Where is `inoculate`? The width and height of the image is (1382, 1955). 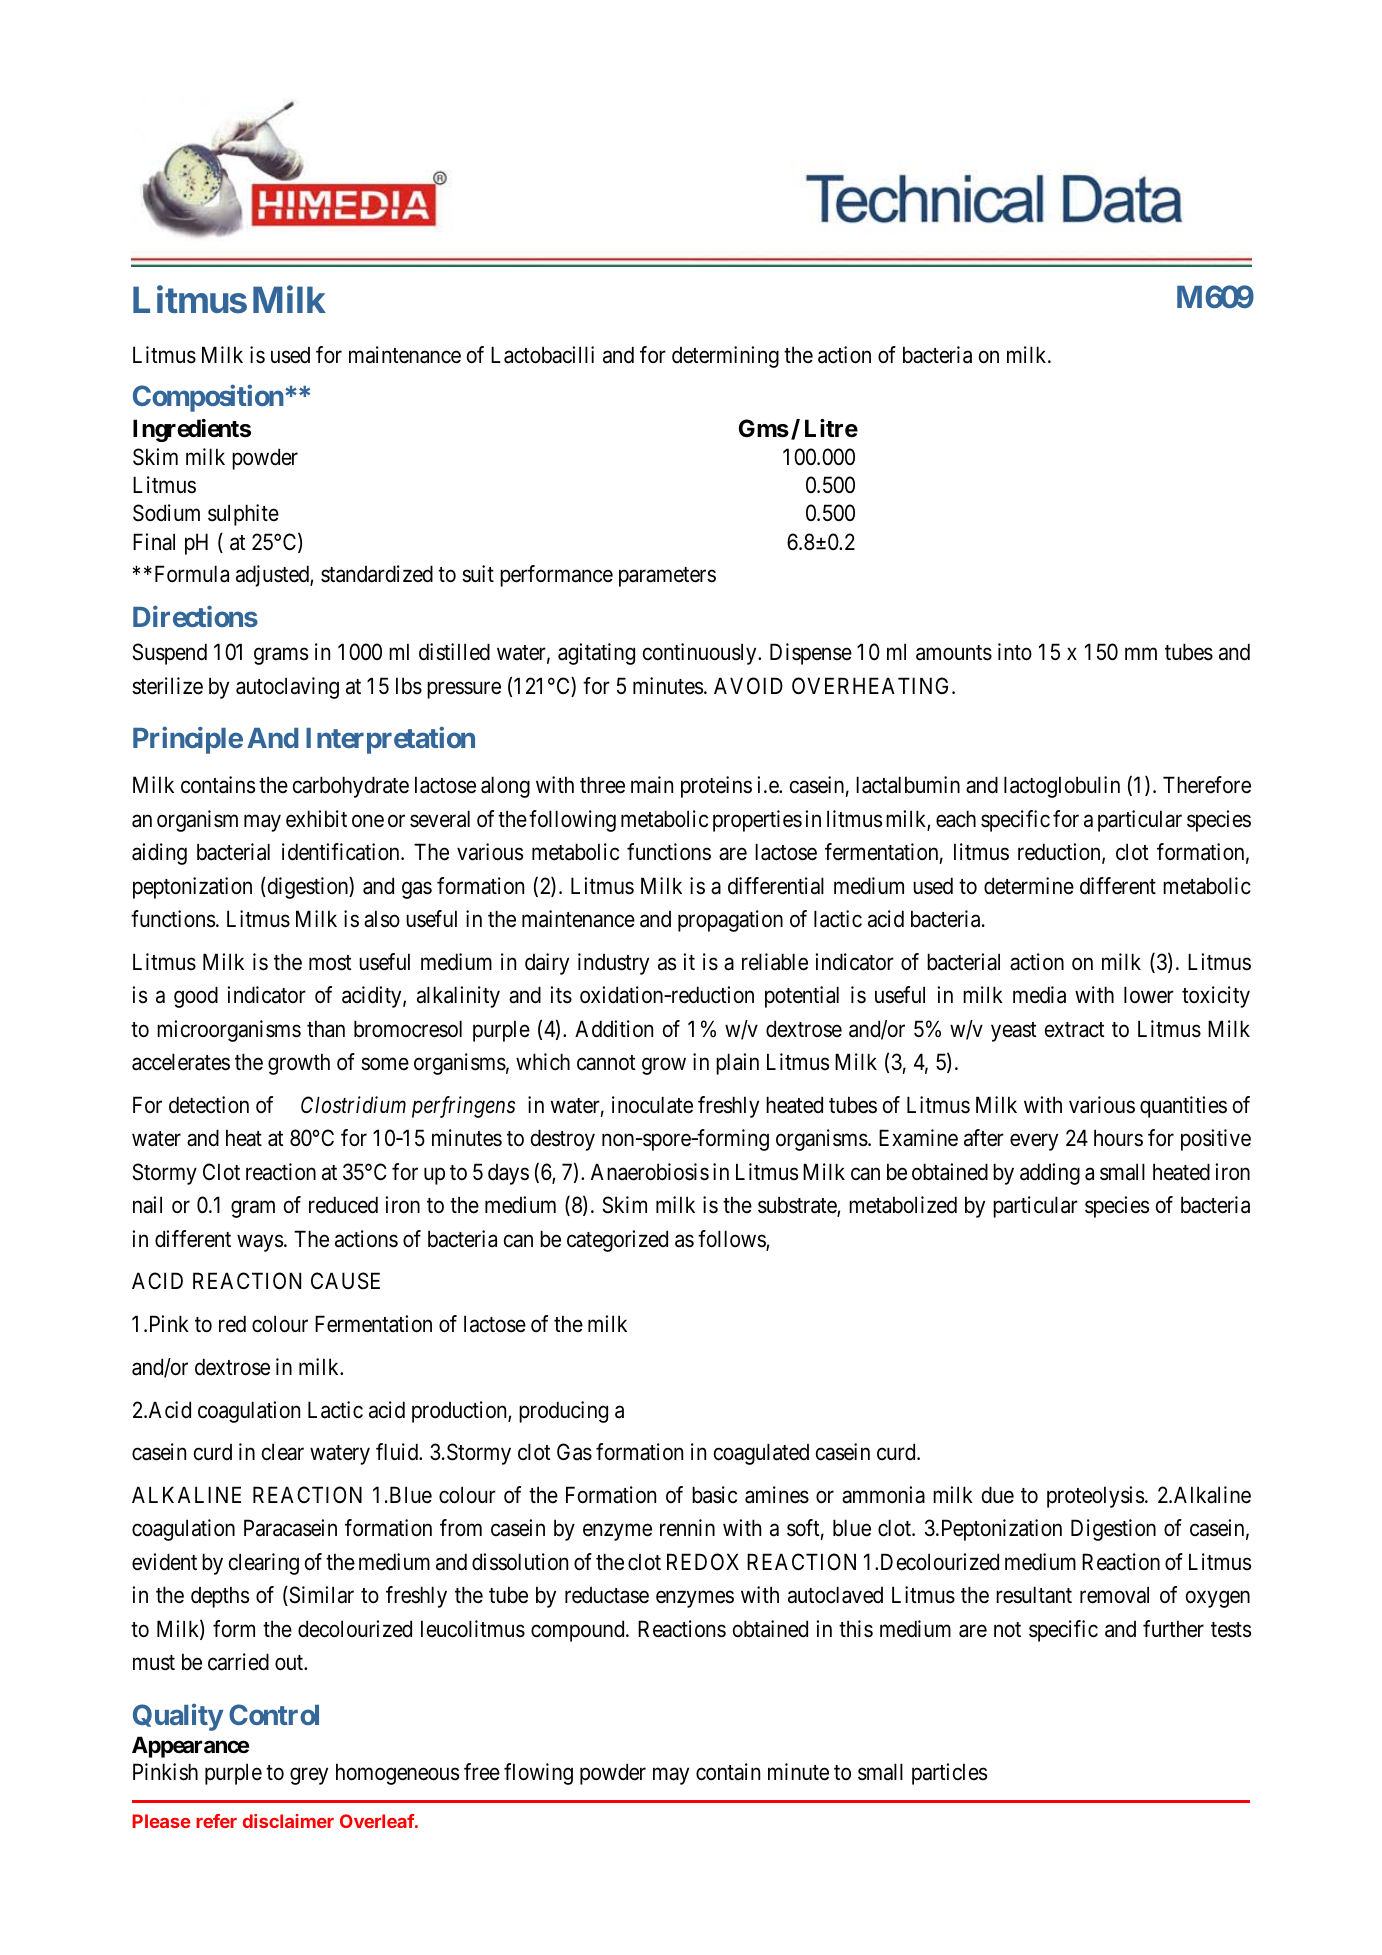 inoculate is located at coordinates (652, 1105).
